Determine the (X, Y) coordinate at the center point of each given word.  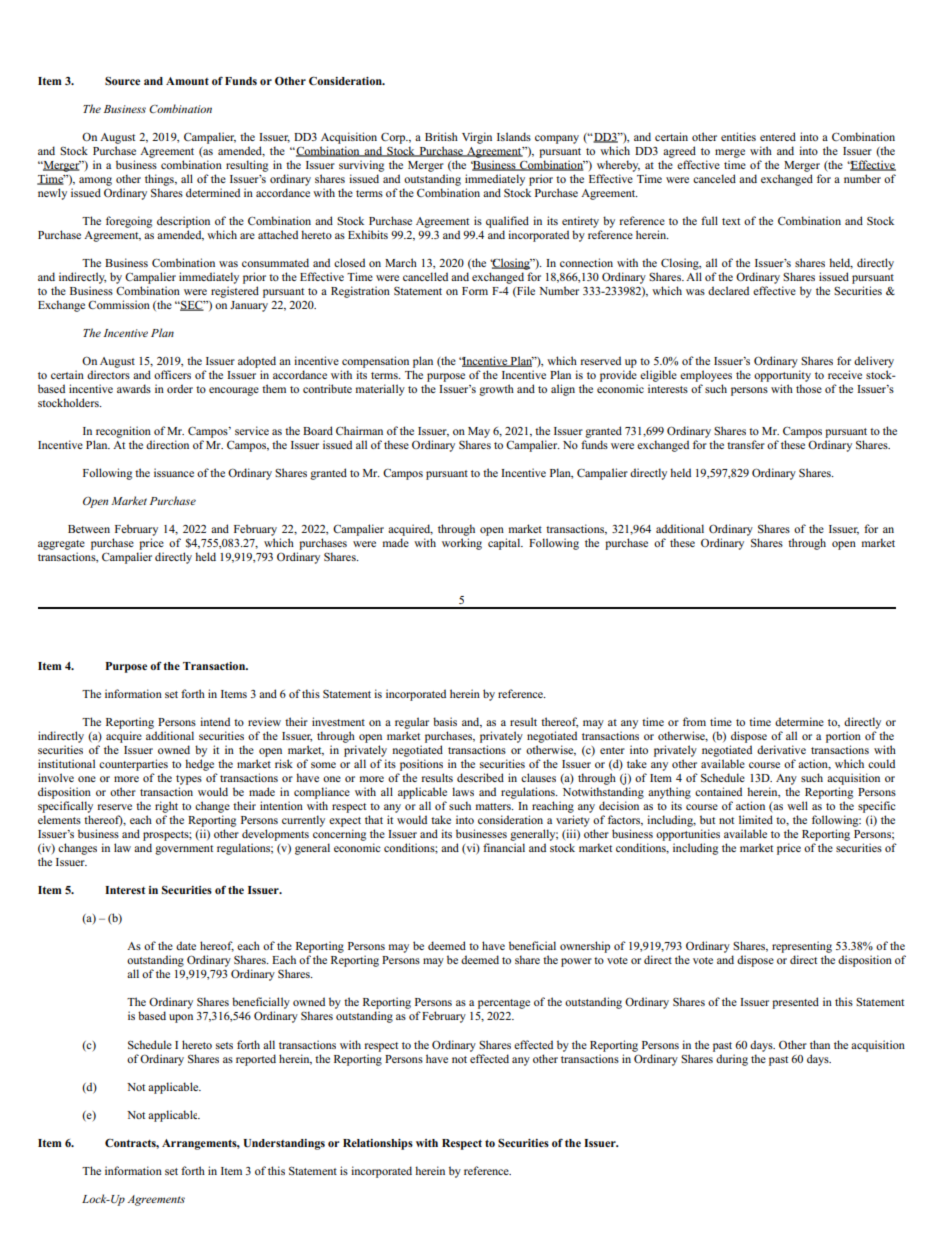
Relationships (378, 1144)
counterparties (133, 765)
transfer (746, 444)
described (480, 777)
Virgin (477, 138)
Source (122, 81)
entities (738, 136)
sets (224, 1045)
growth (496, 390)
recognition (123, 432)
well (797, 805)
